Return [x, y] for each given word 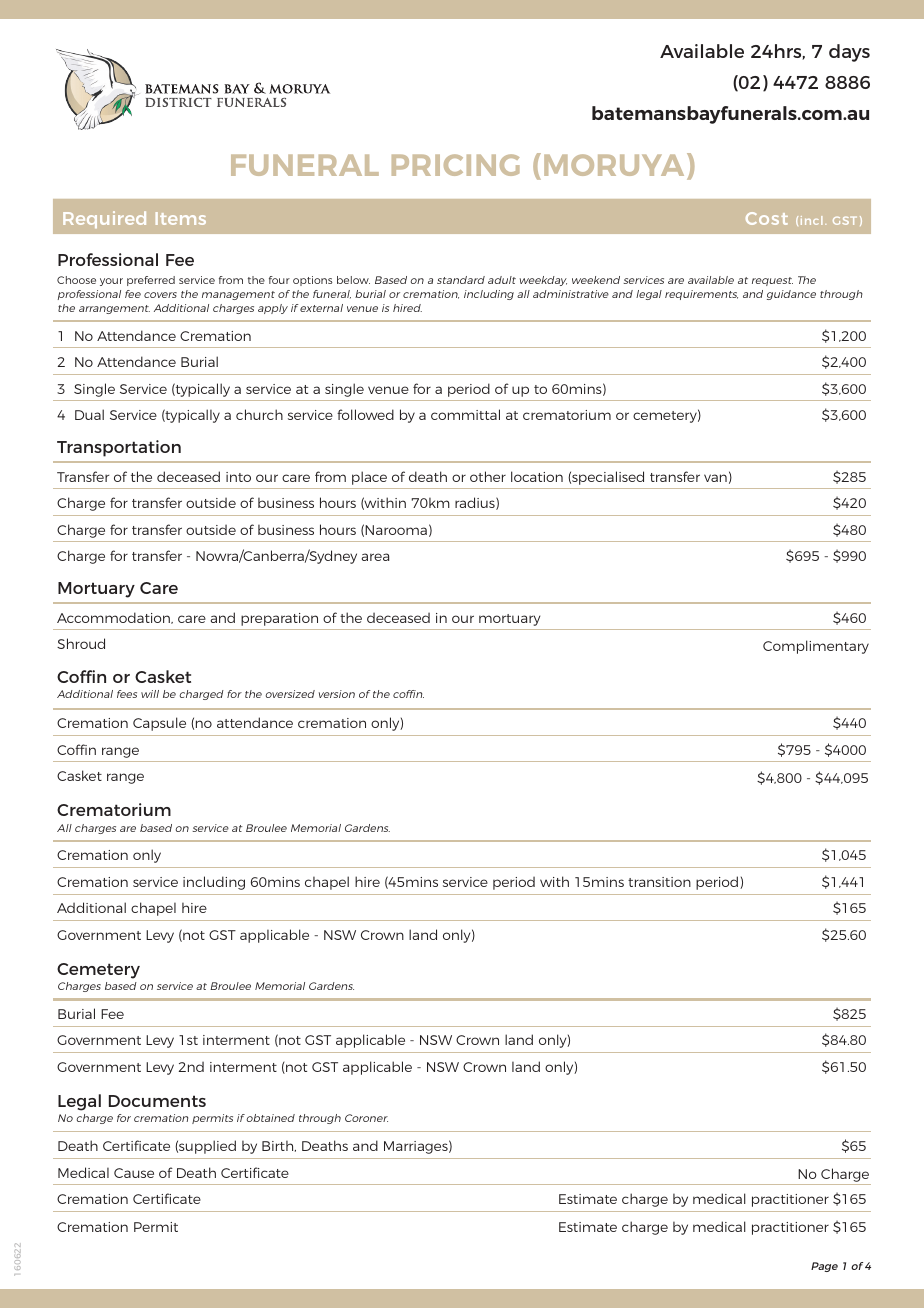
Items [181, 218]
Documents [157, 1101]
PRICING [456, 165]
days [849, 53]
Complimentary [816, 647]
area [375, 557]
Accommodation [114, 618]
